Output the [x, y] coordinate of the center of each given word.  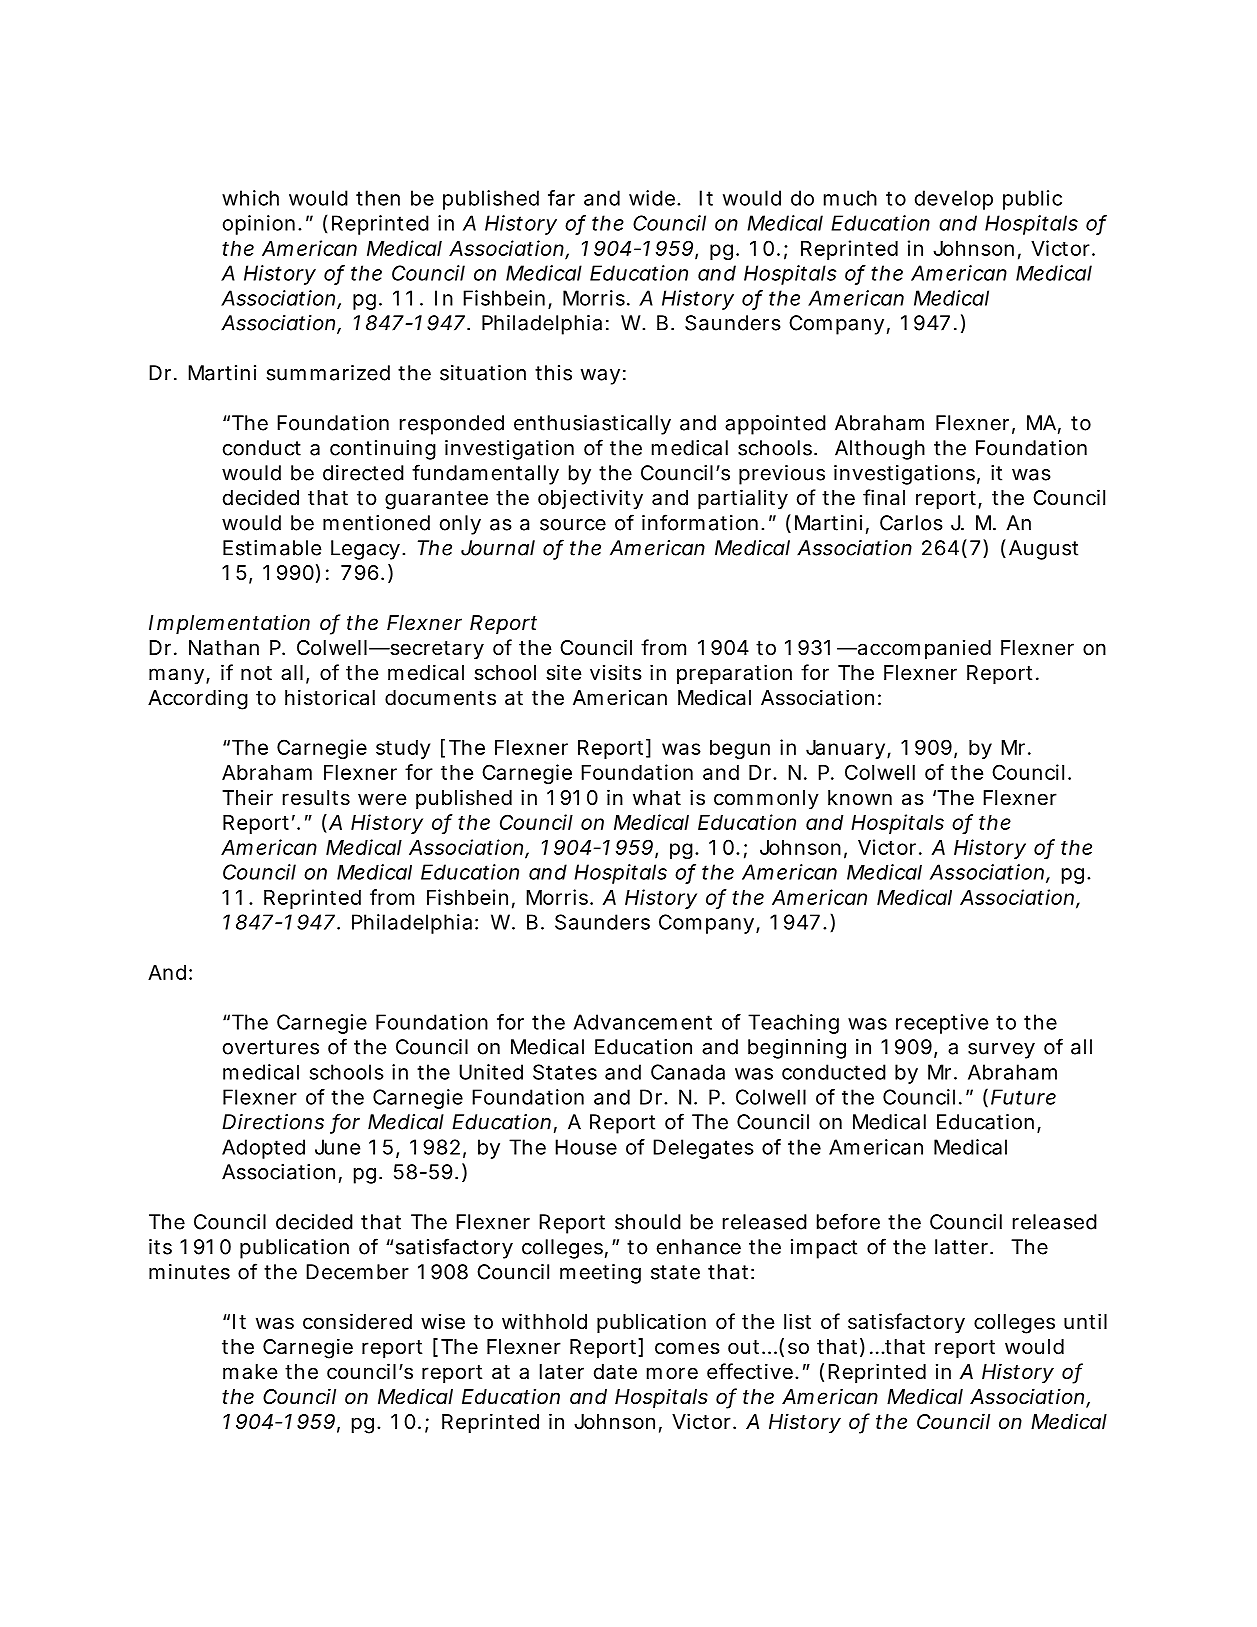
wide [652, 198]
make [250, 1372]
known [860, 797]
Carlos [911, 523]
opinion [259, 225]
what [657, 798]
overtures [271, 1047]
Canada [688, 1072]
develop [954, 200]
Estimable [272, 548]
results [316, 798]
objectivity [590, 499]
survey [1001, 1051]
